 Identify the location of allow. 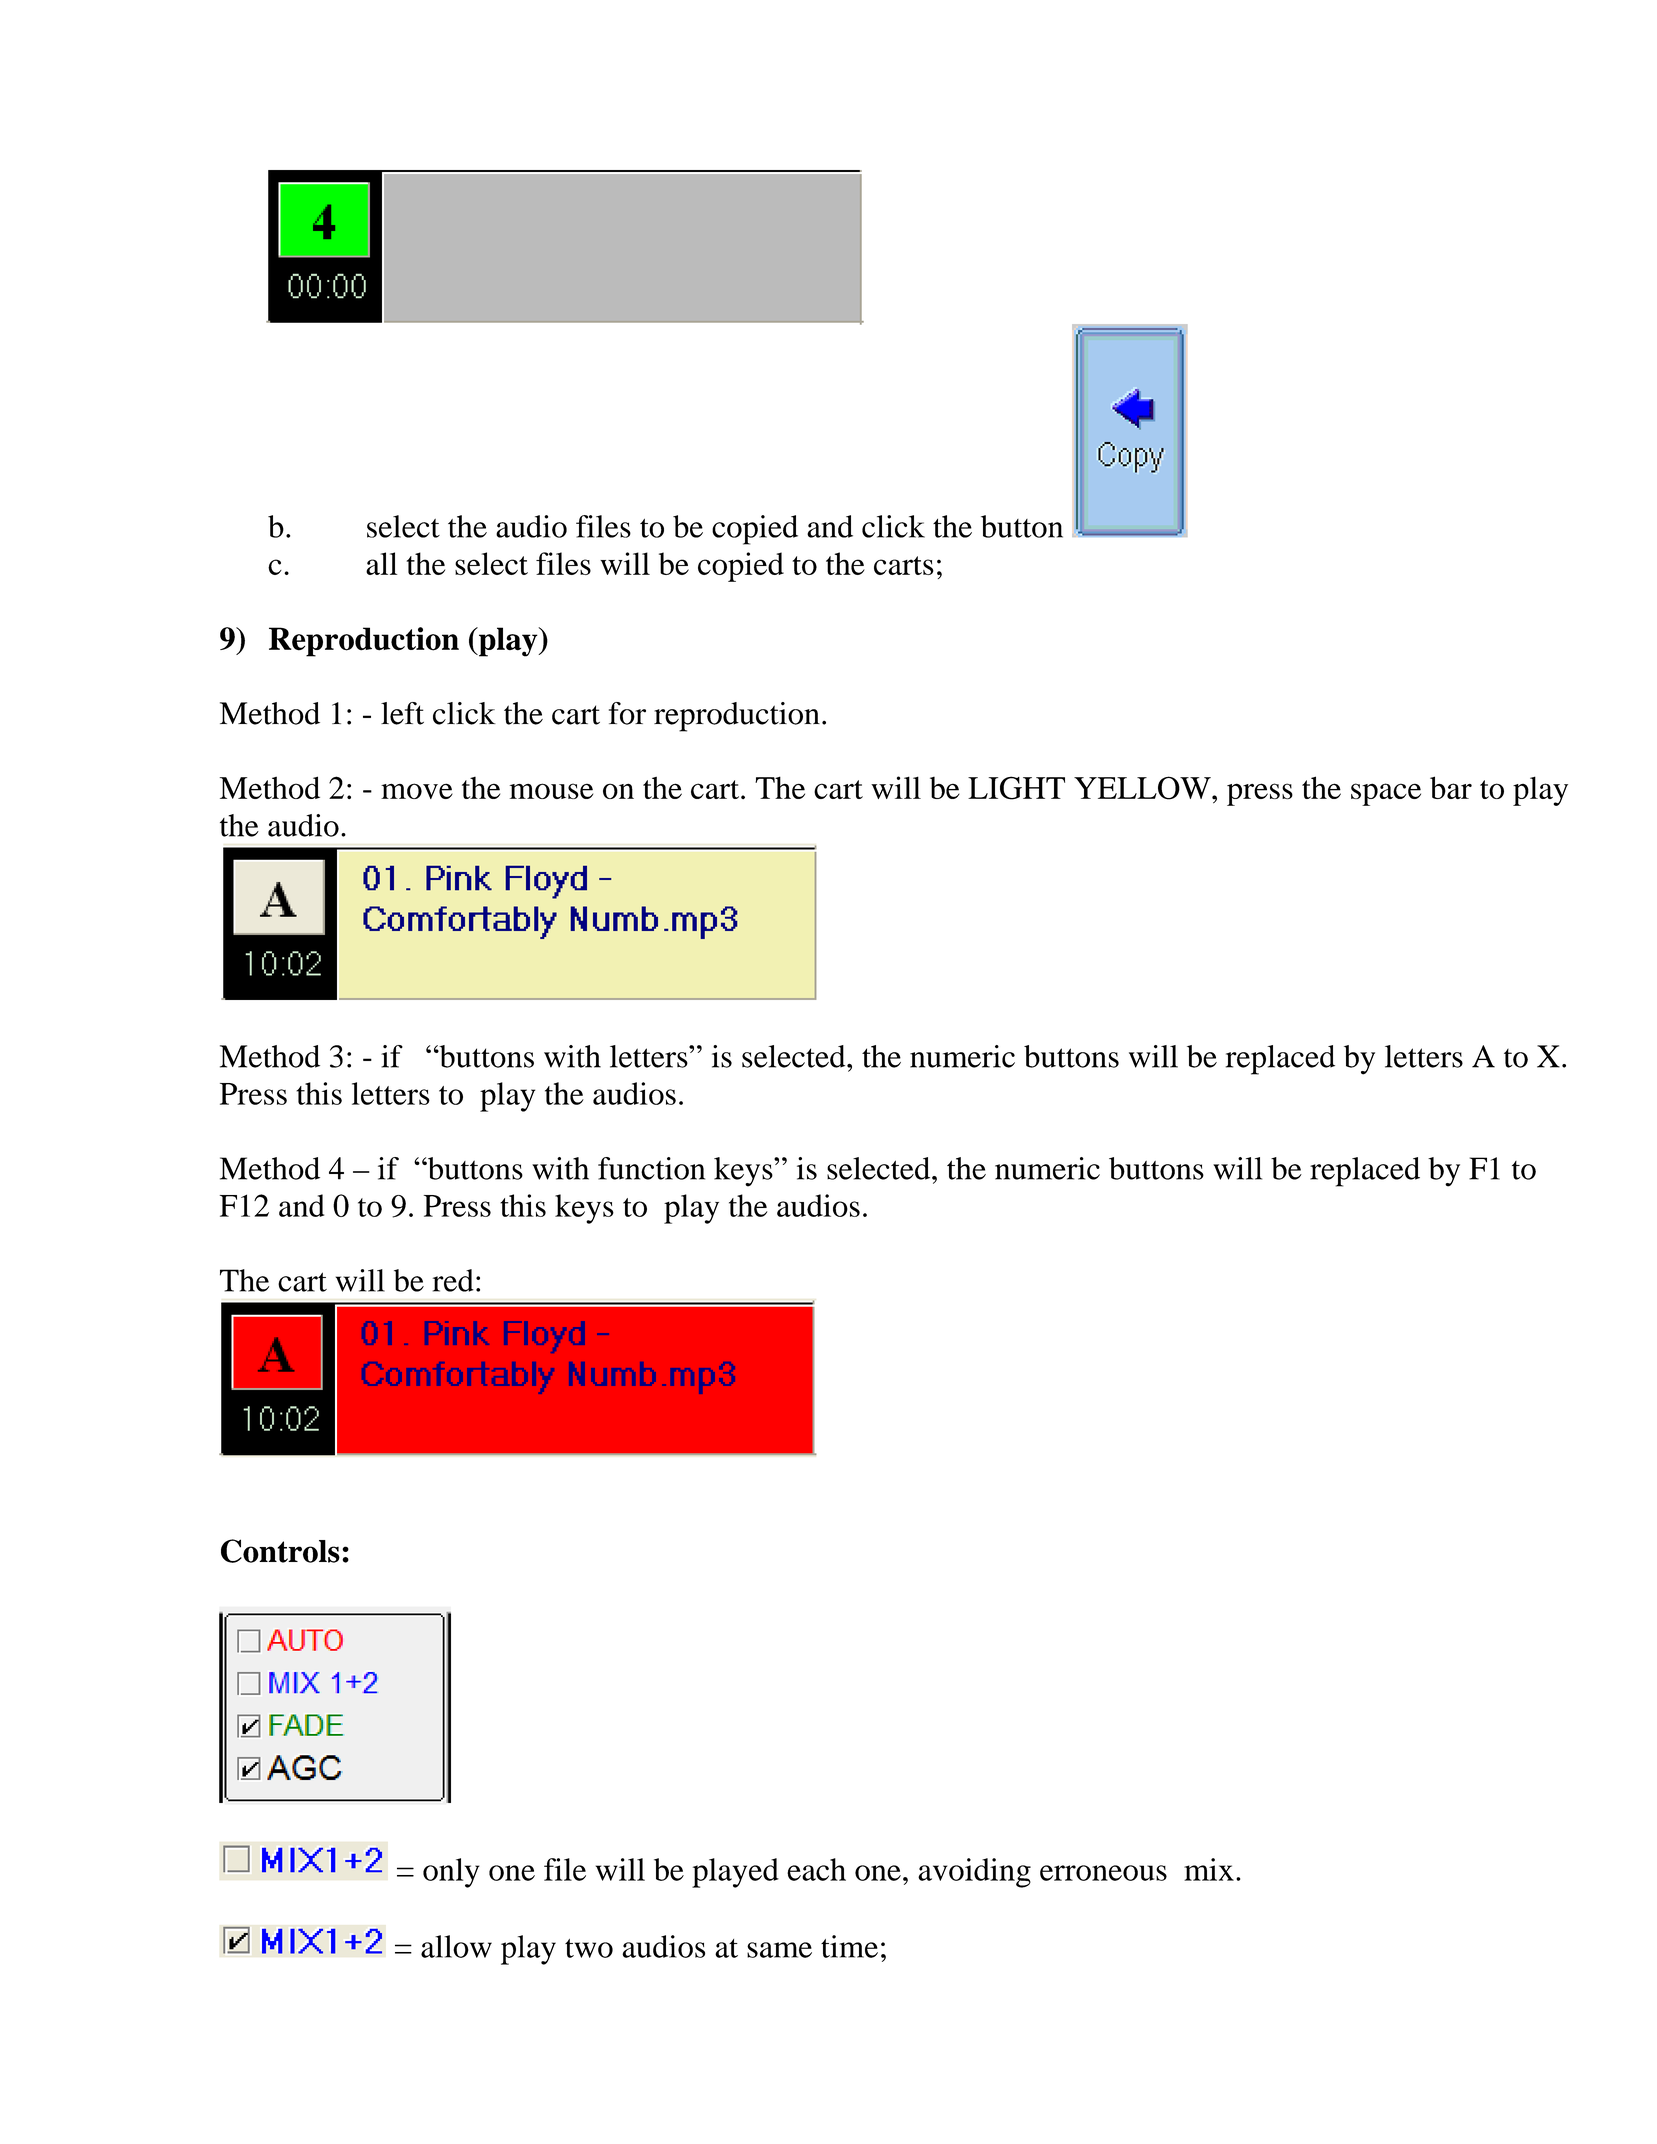
(456, 1946).
